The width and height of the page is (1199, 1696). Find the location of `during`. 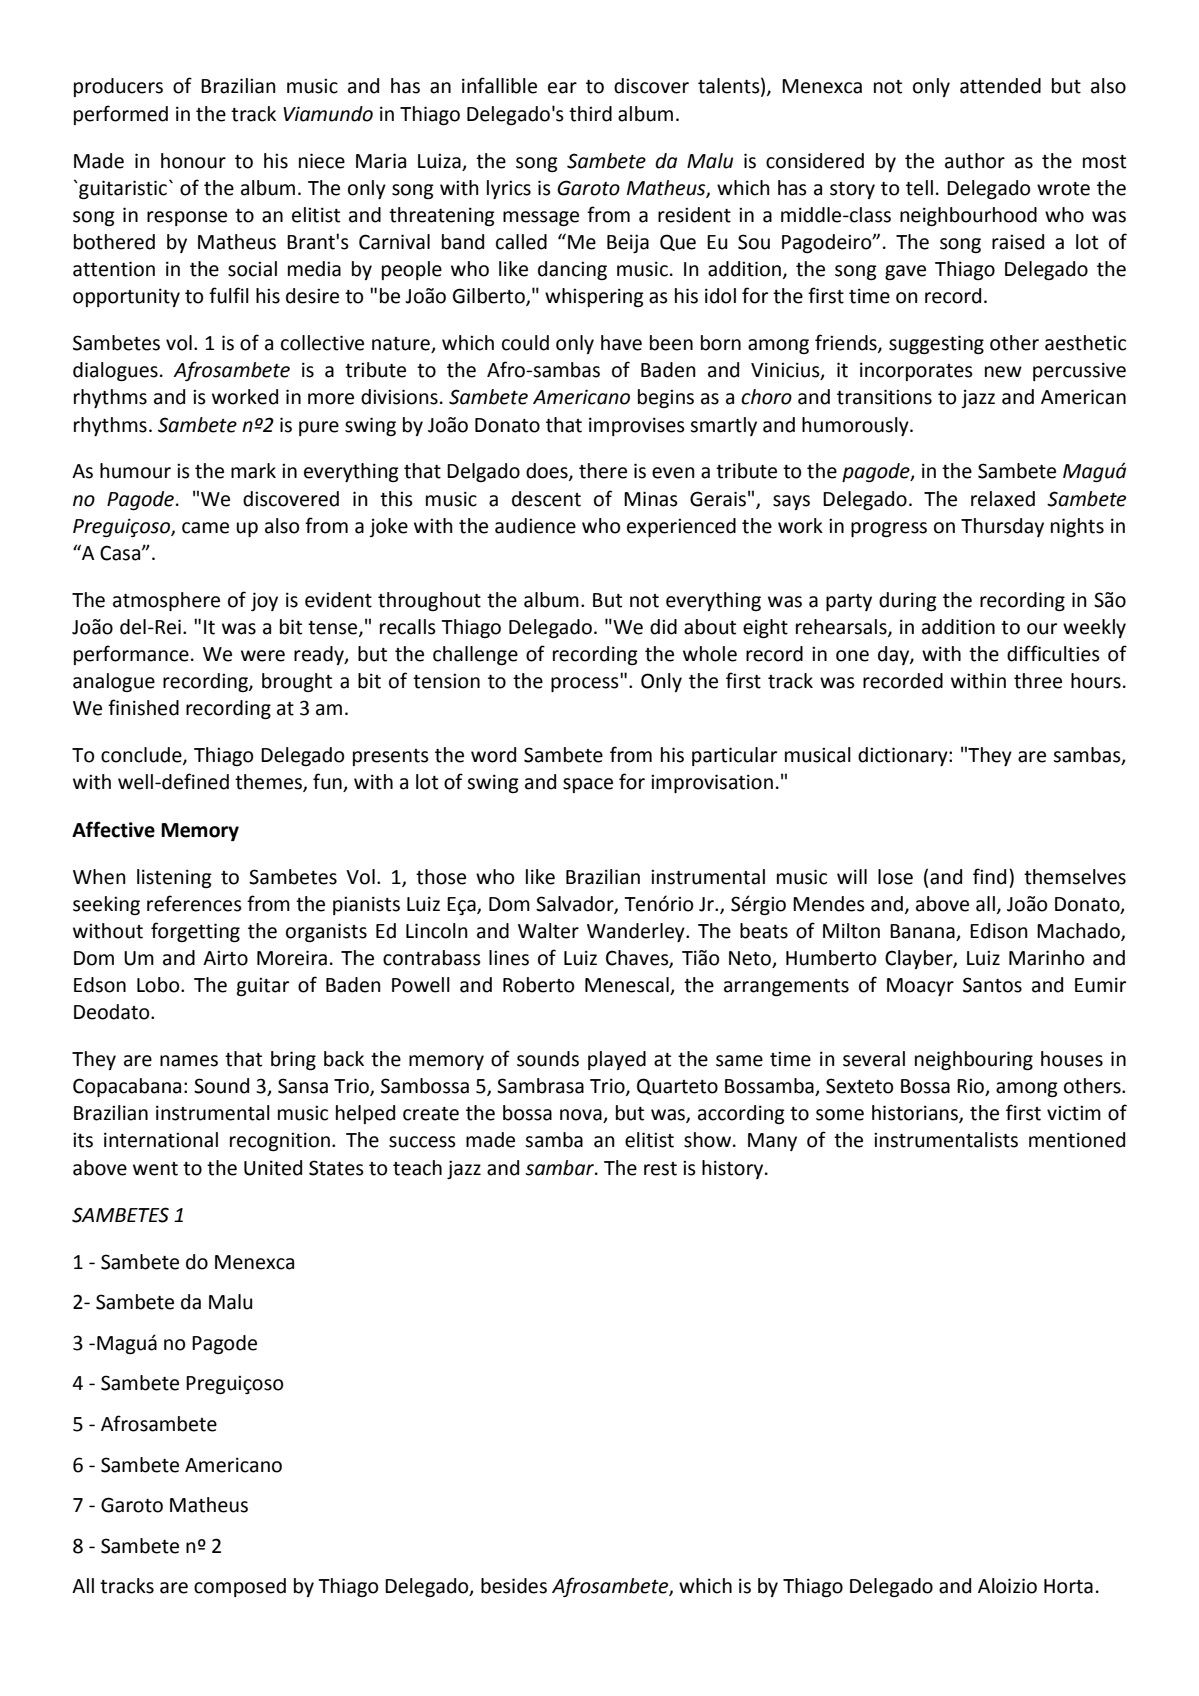

during is located at coordinates (908, 601).
